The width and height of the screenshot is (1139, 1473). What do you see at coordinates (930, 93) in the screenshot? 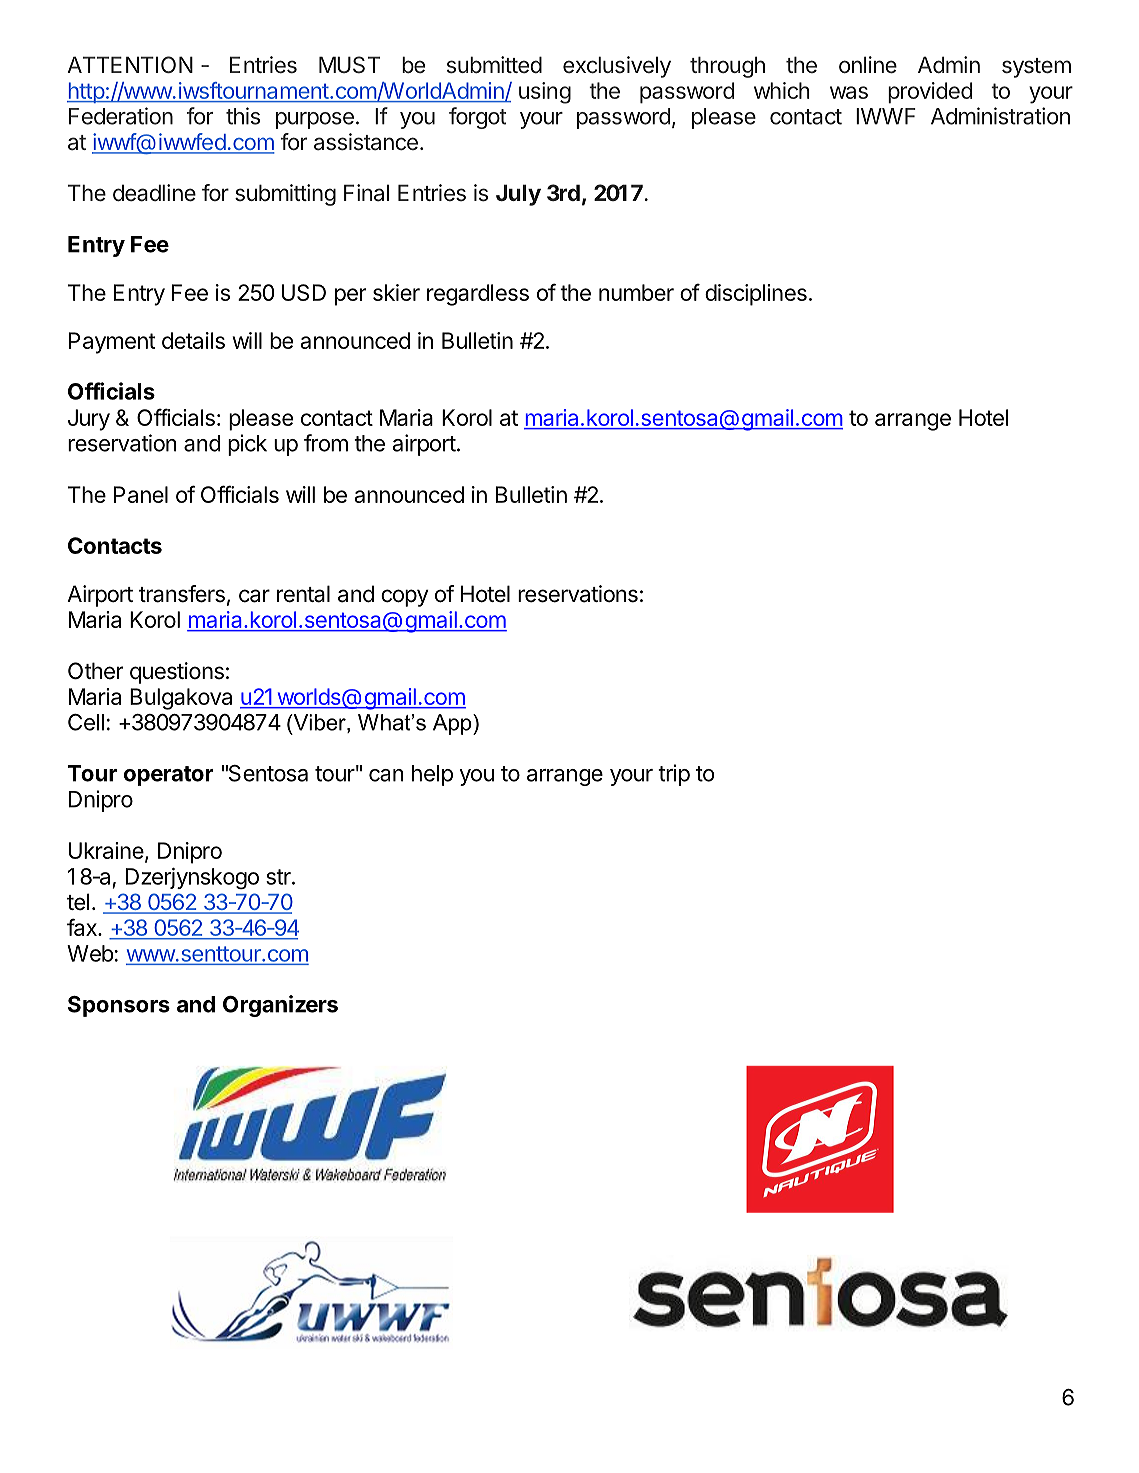
I see `provided` at bounding box center [930, 93].
